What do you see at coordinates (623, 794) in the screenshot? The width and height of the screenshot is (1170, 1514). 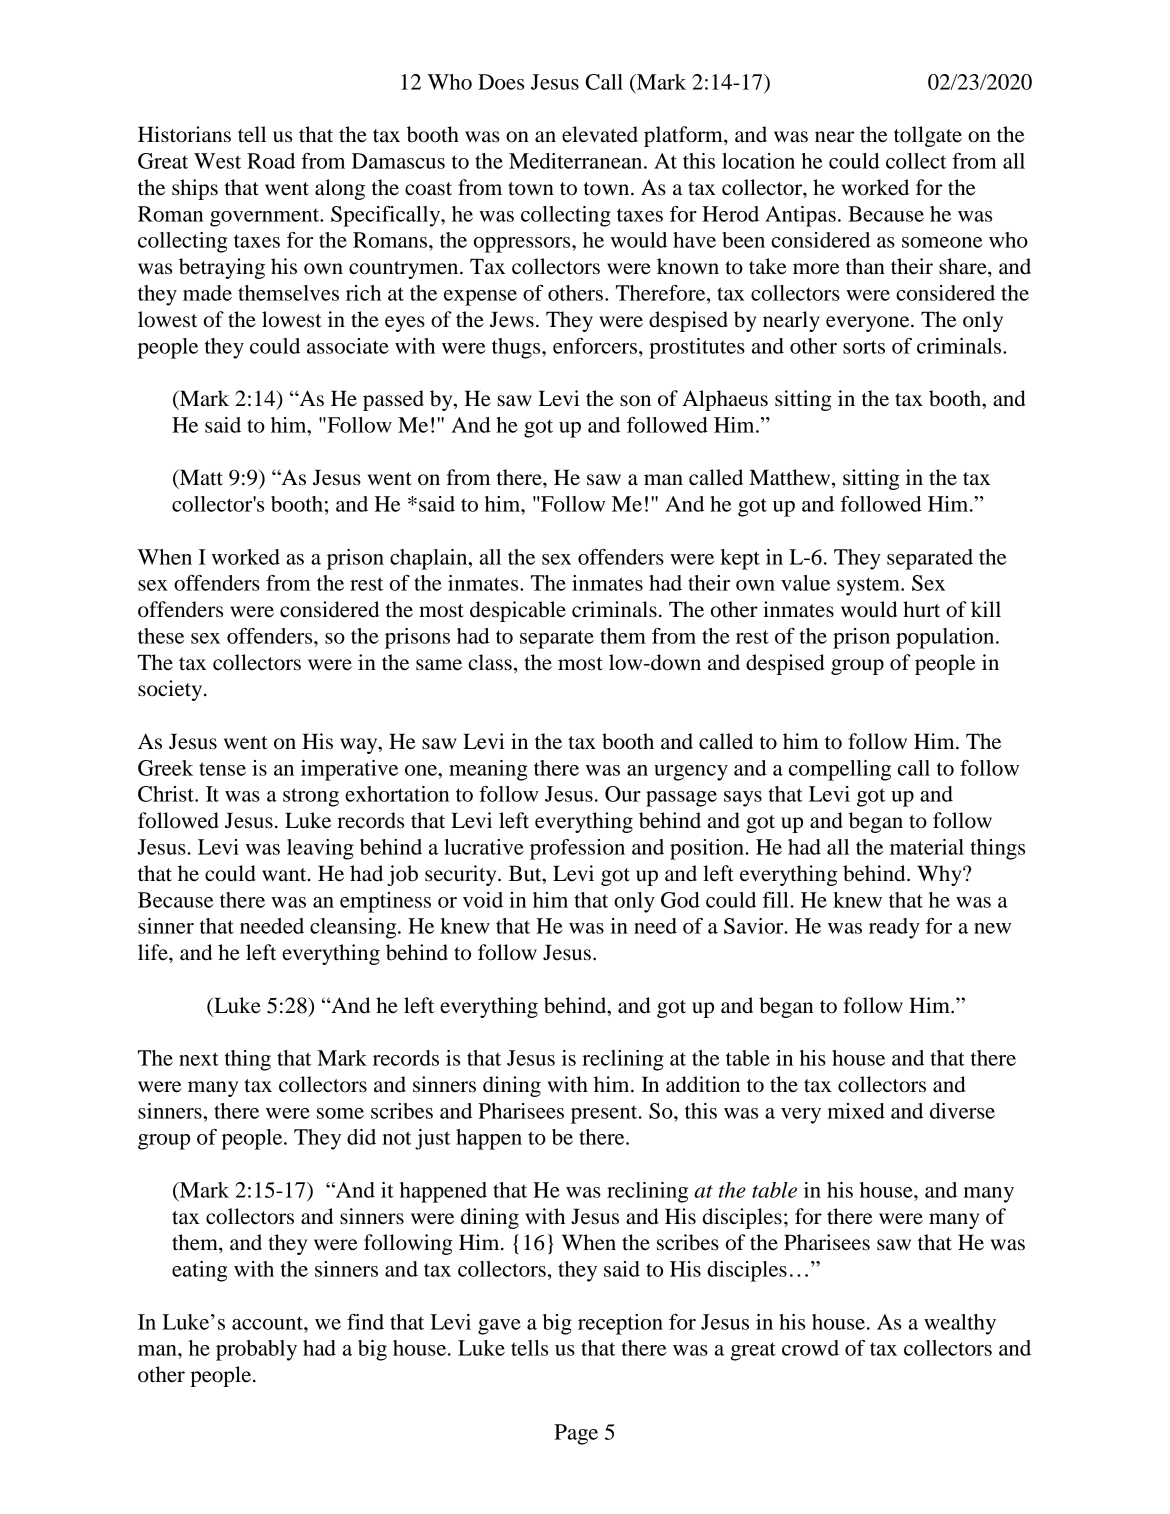 I see `Our` at bounding box center [623, 794].
